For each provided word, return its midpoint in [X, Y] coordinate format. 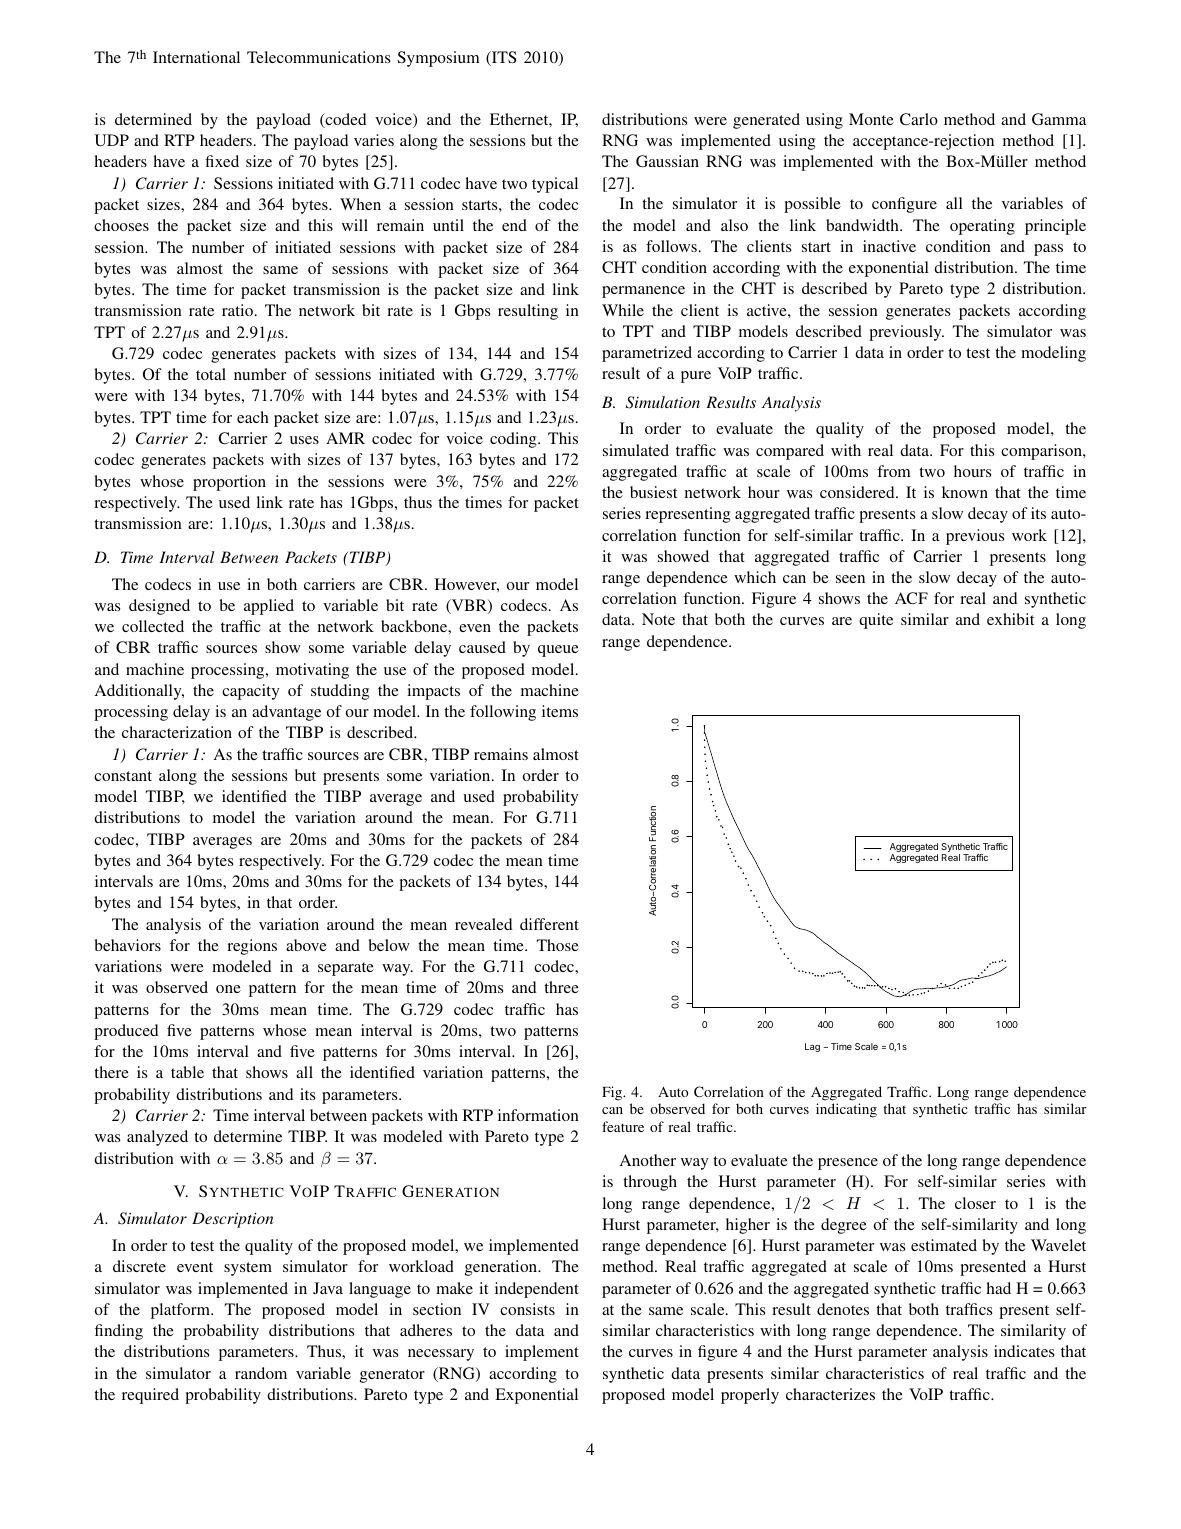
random [261, 1373]
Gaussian [667, 161]
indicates [1024, 1351]
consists [527, 1309]
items [560, 711]
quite [876, 621]
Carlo [919, 119]
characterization [177, 732]
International [196, 57]
